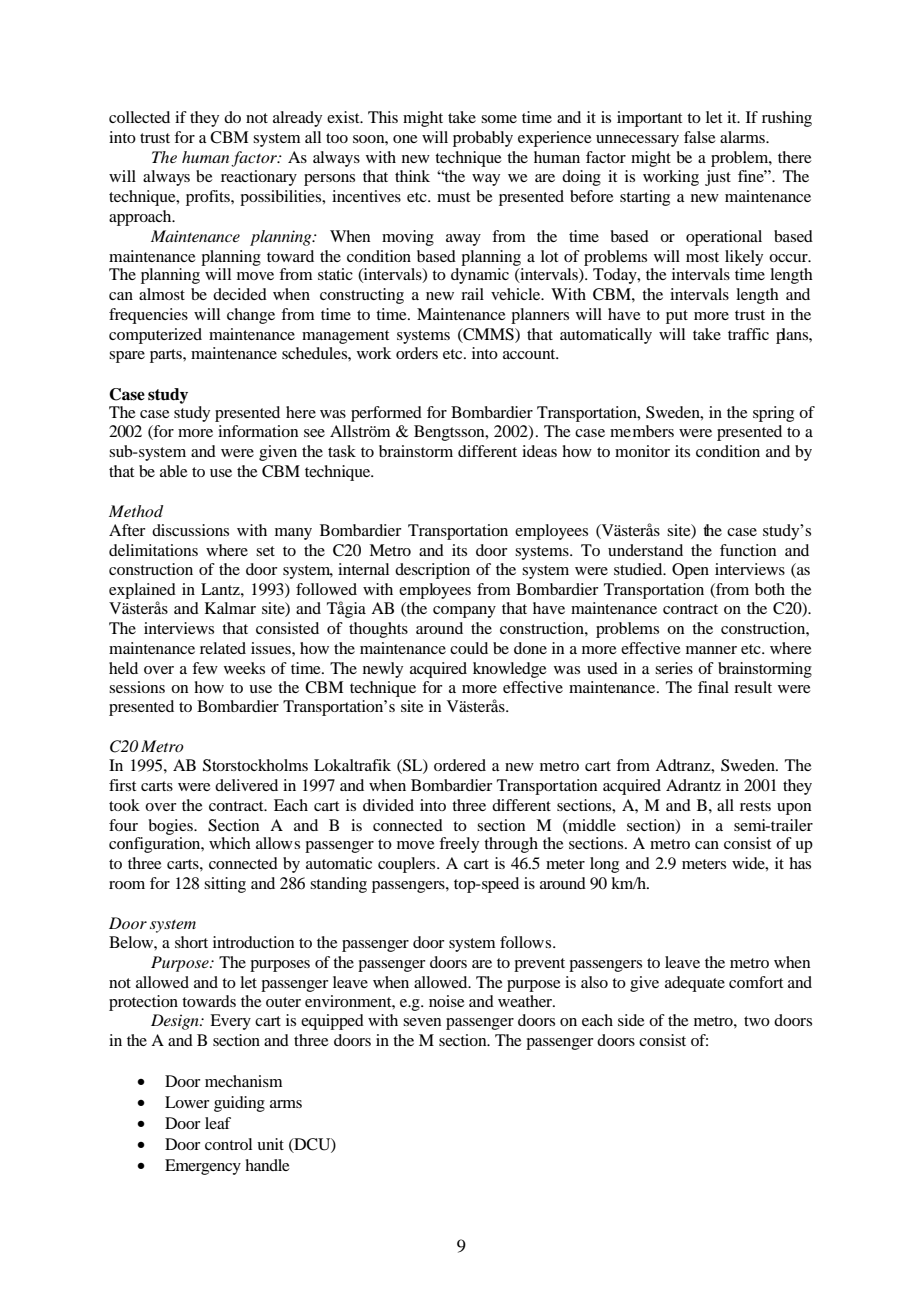 This screenshot has width=924, height=1307. Describe the element at coordinates (483, 139) in the screenshot. I see `probably` at that location.
